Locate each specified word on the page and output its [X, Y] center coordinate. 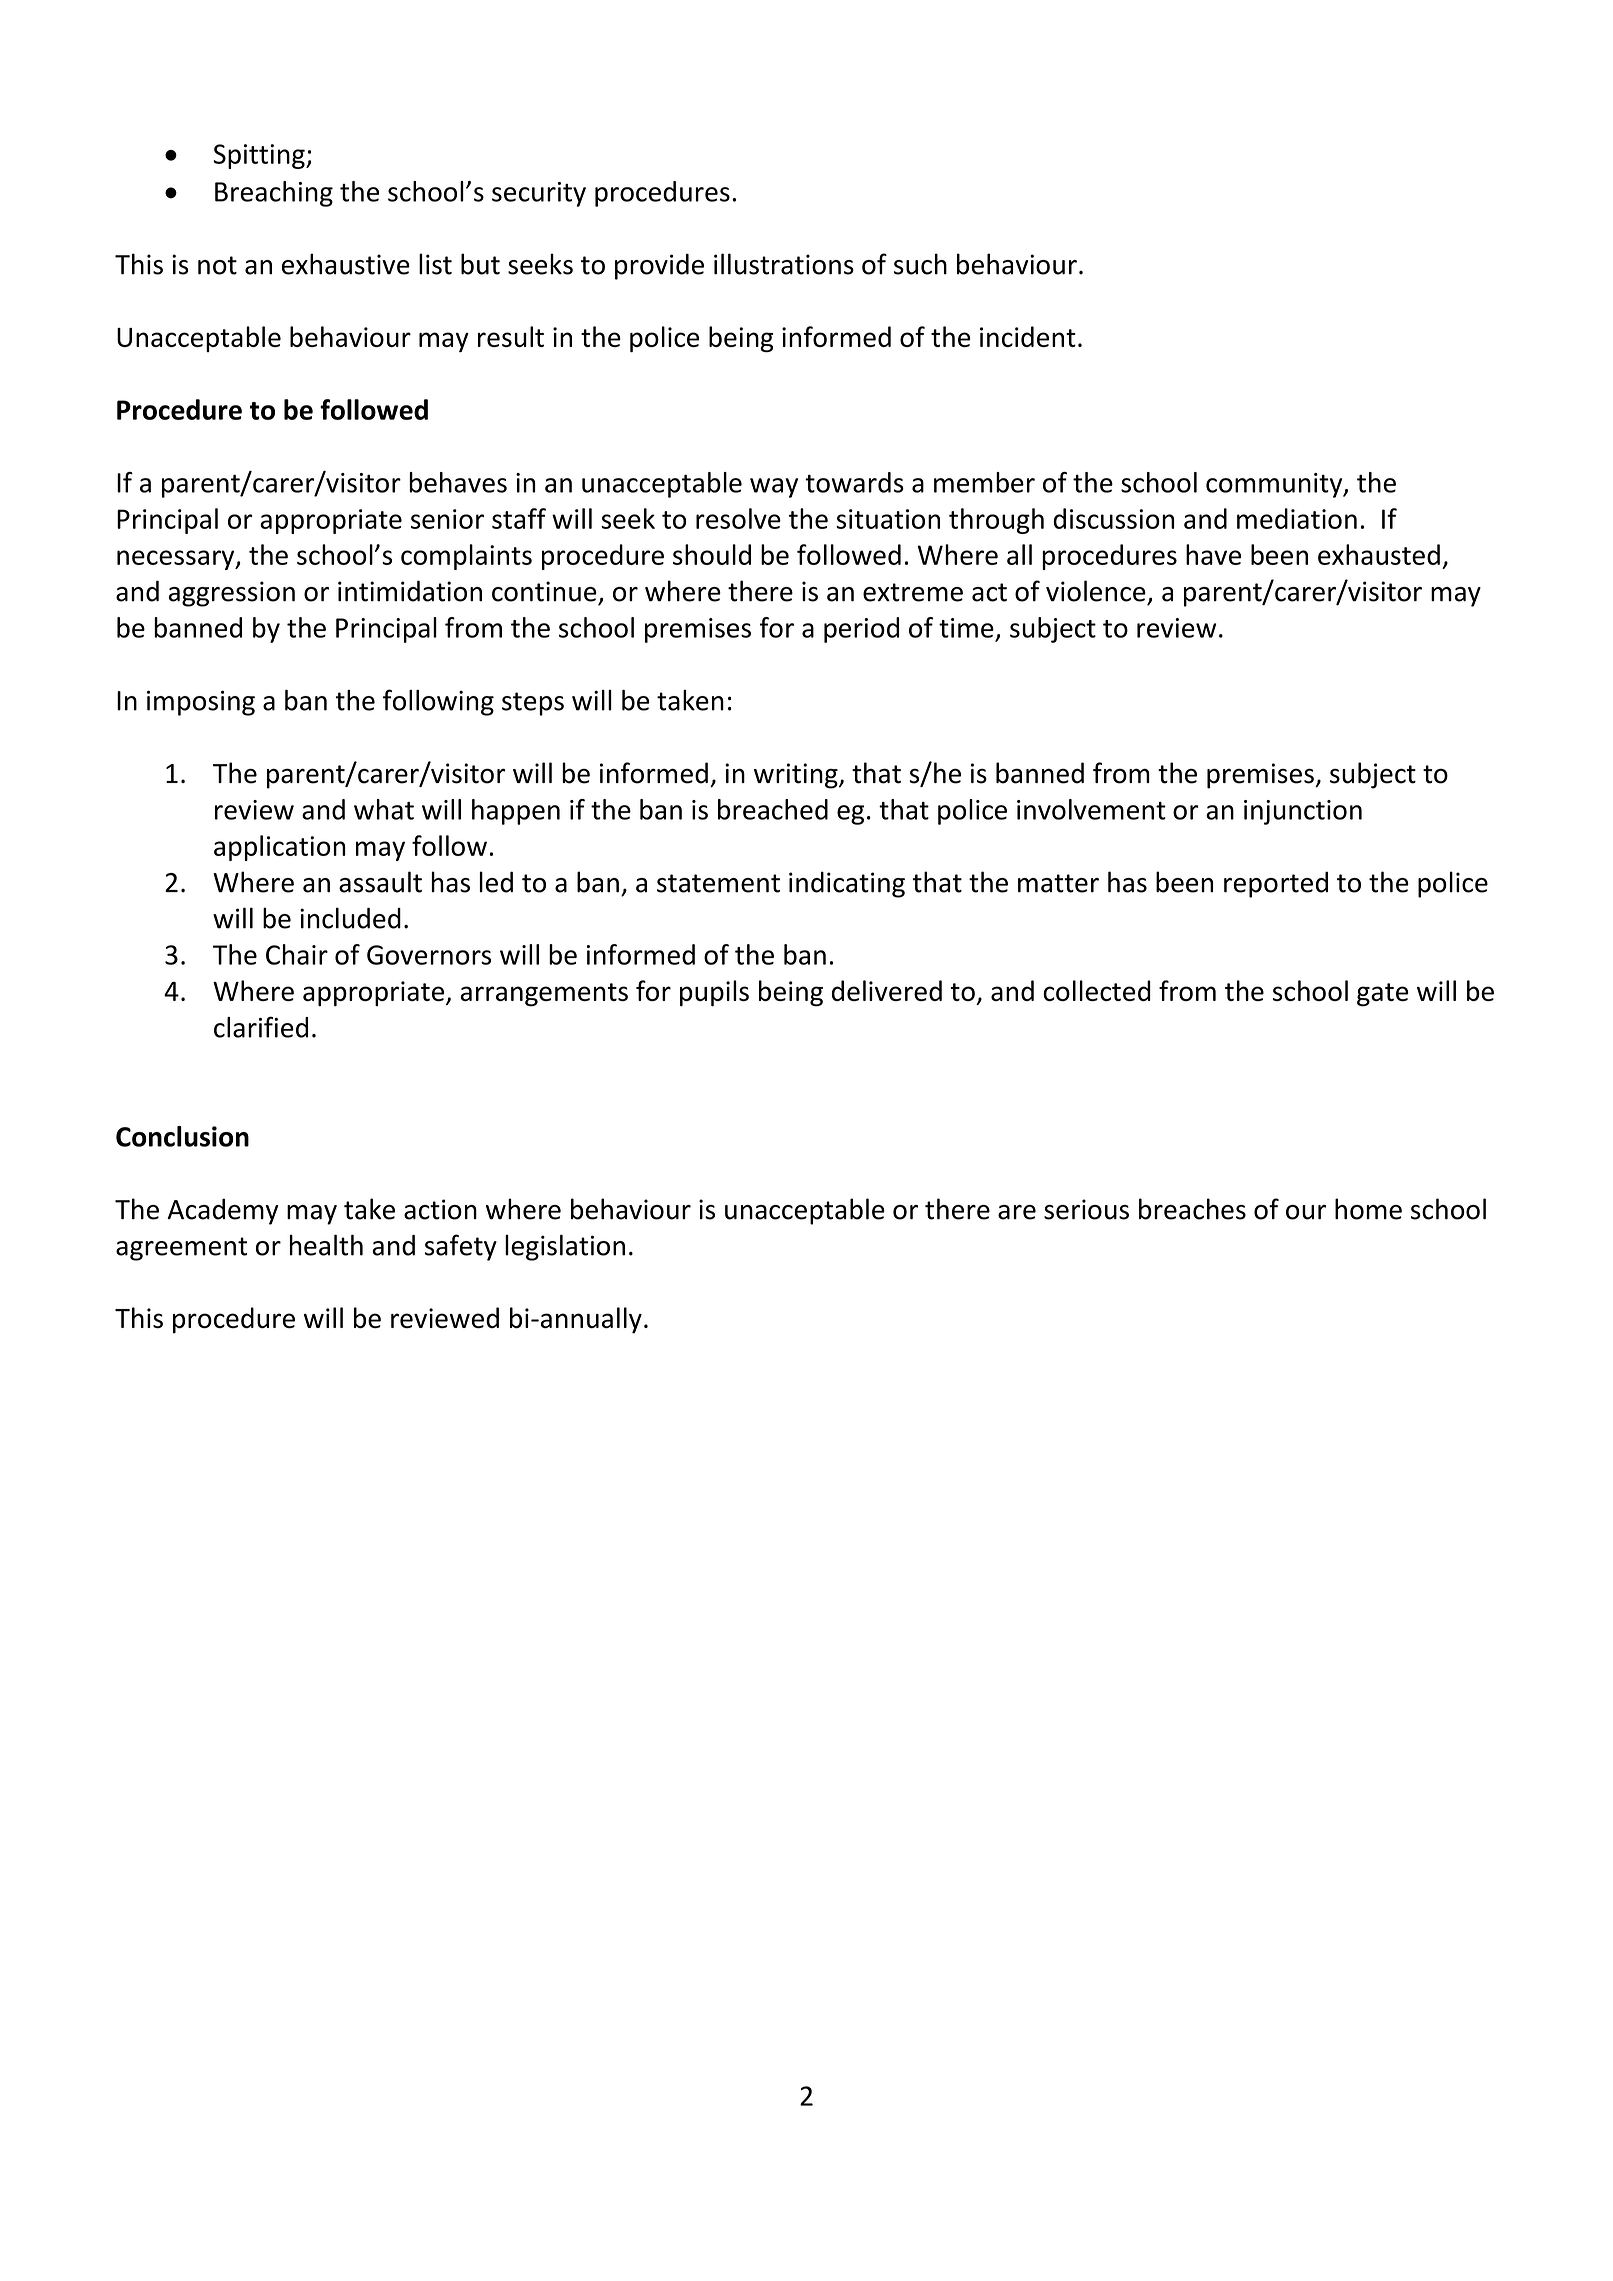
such [920, 264]
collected [1097, 990]
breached [773, 809]
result [511, 336]
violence [1096, 591]
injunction [1303, 812]
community [1275, 485]
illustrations [784, 264]
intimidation [410, 591]
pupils [714, 993]
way [774, 488]
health [326, 1245]
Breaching [274, 194]
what [384, 809]
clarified [261, 1027]
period [861, 630]
